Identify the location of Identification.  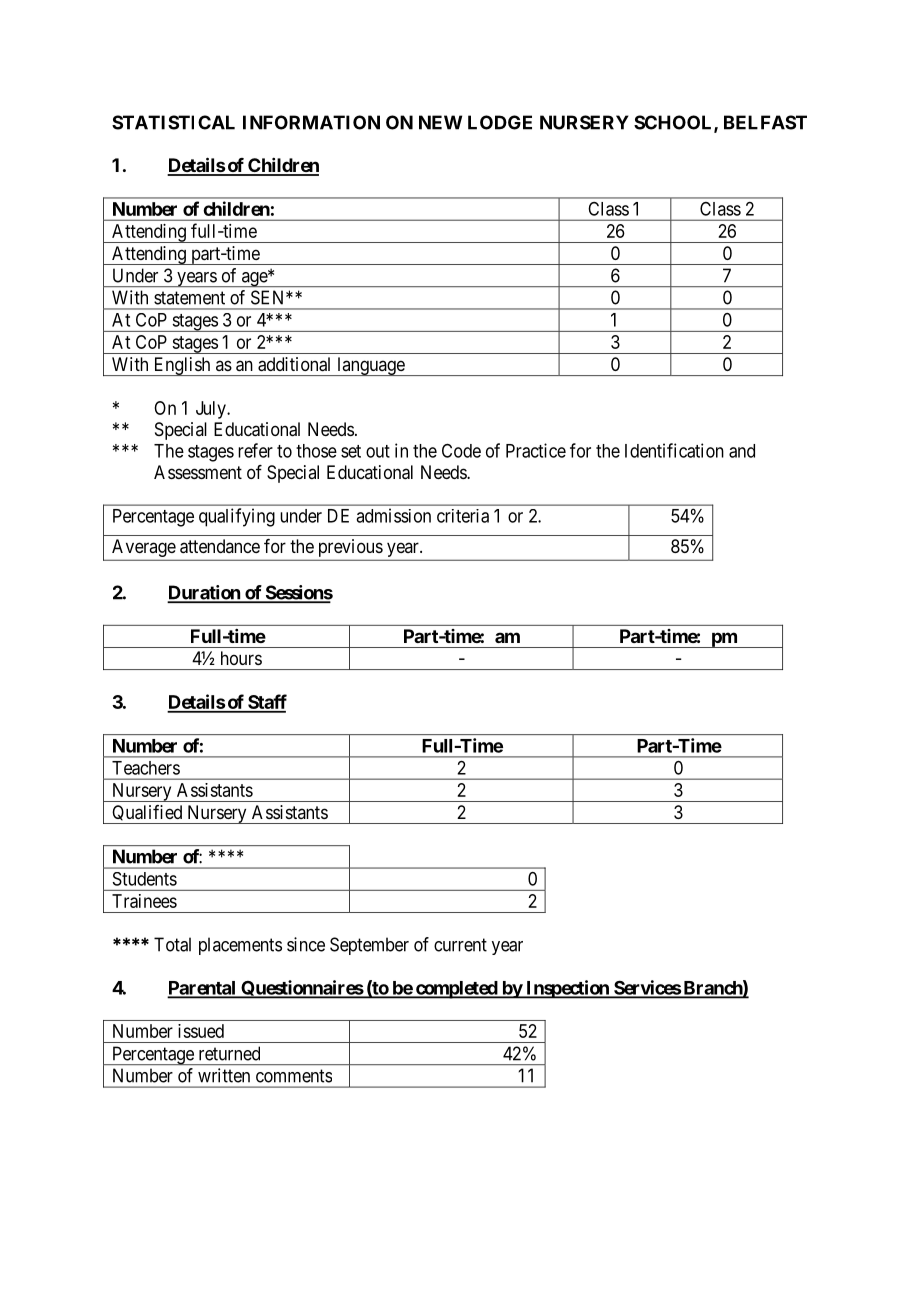
(674, 450).
